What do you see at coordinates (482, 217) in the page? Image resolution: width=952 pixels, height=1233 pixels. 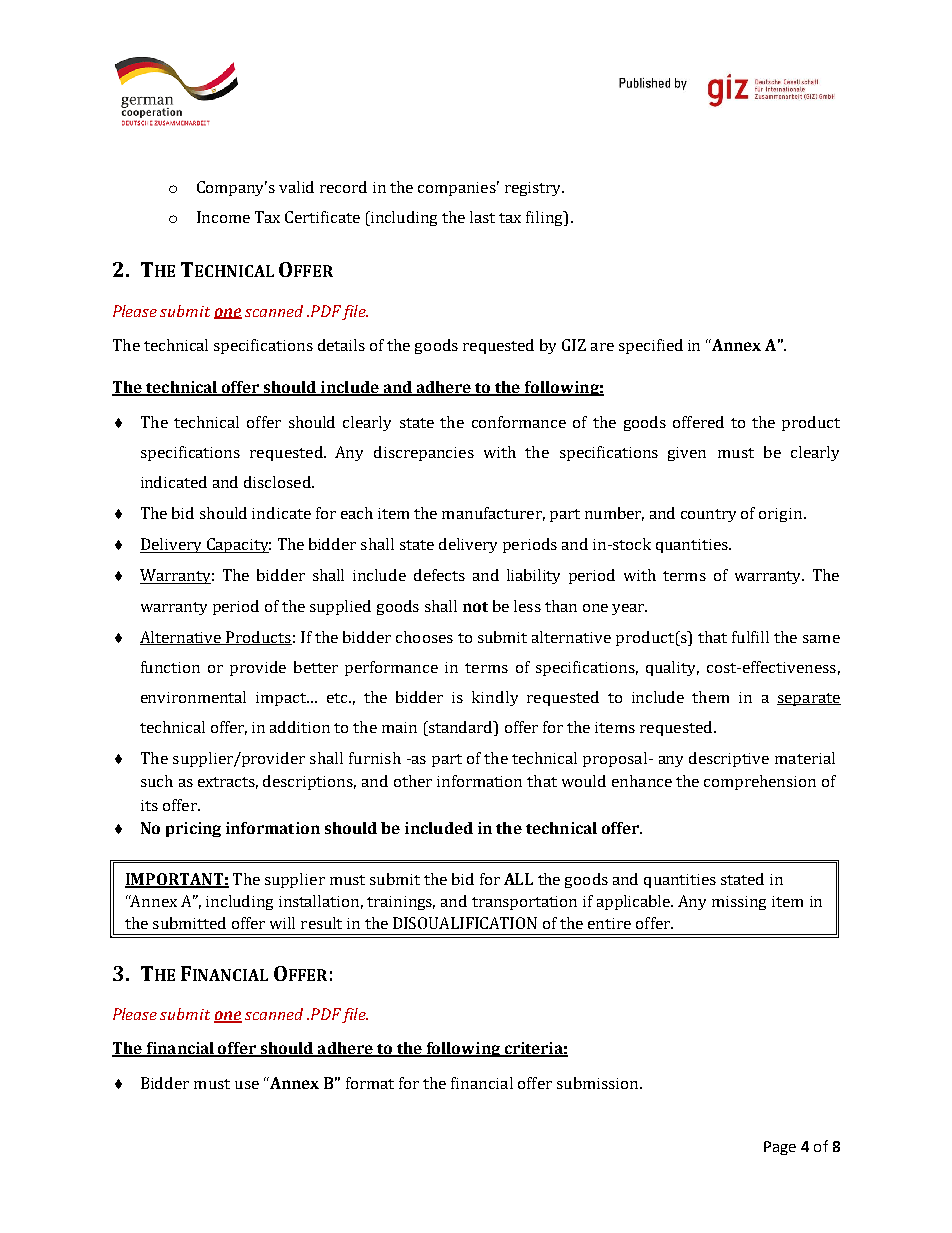 I see `last` at bounding box center [482, 217].
